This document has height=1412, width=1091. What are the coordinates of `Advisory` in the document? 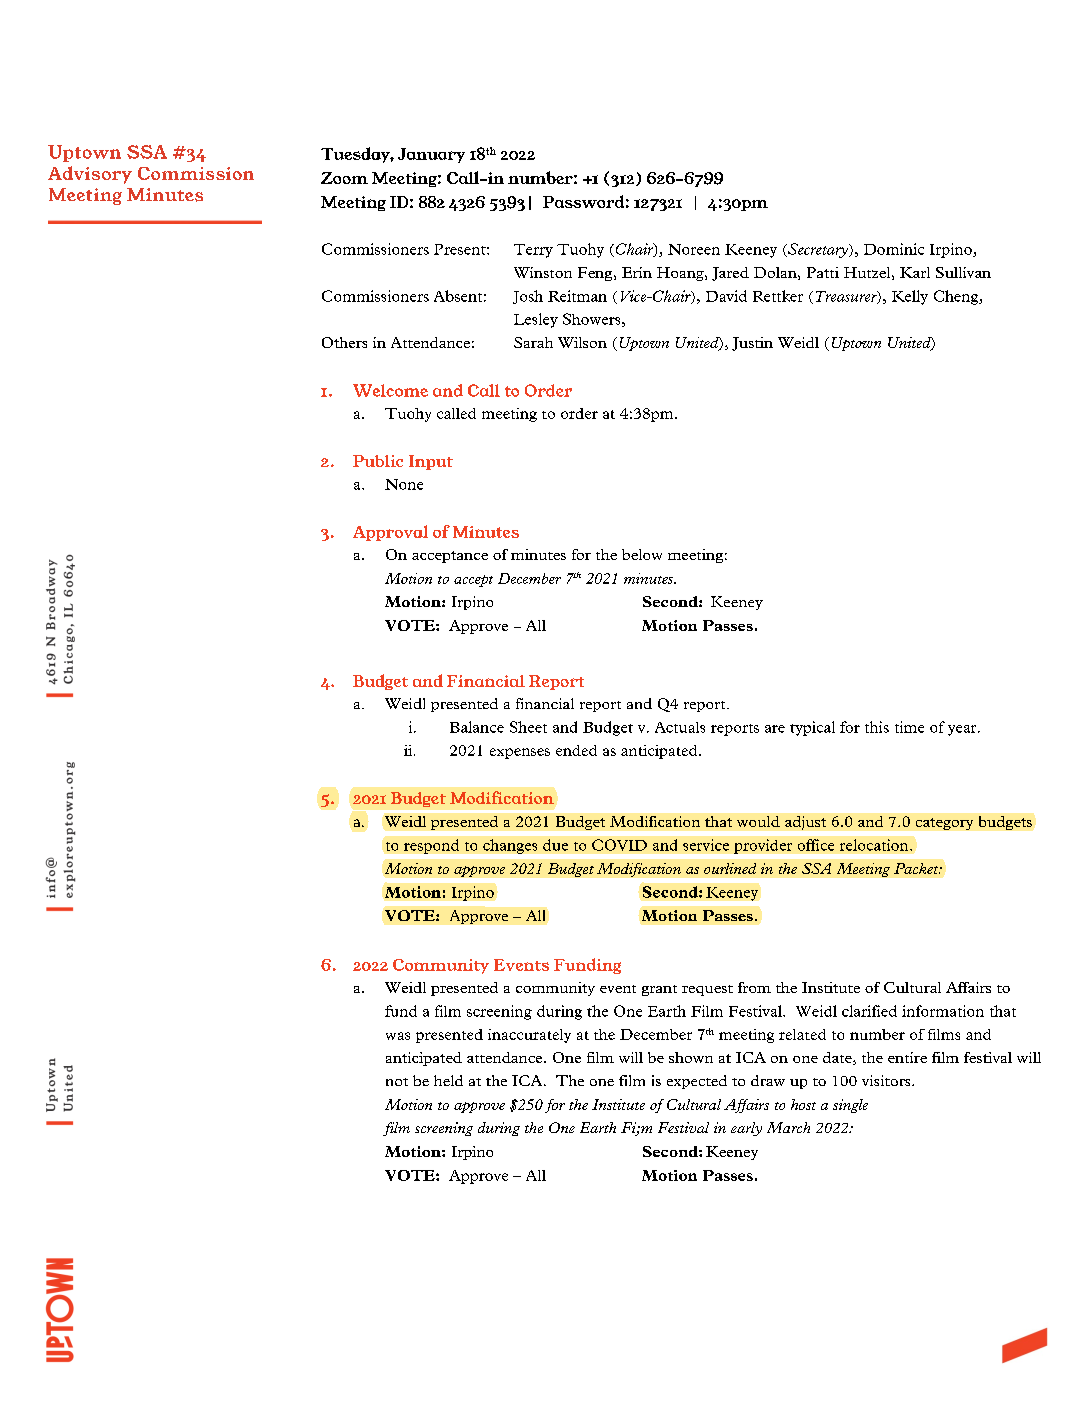 It's located at (90, 175).
